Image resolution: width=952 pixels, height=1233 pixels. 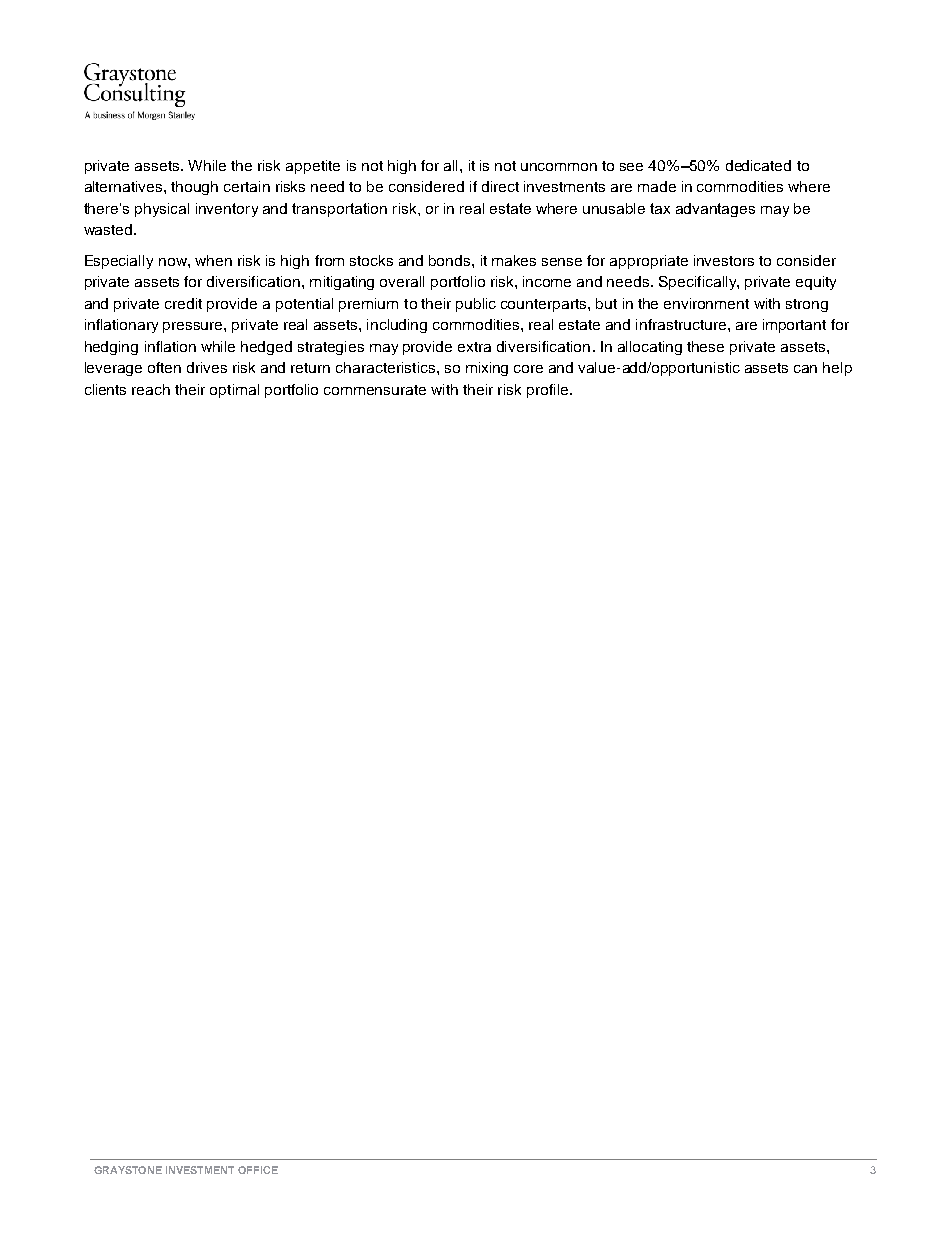 I want to click on help, so click(x=837, y=369).
